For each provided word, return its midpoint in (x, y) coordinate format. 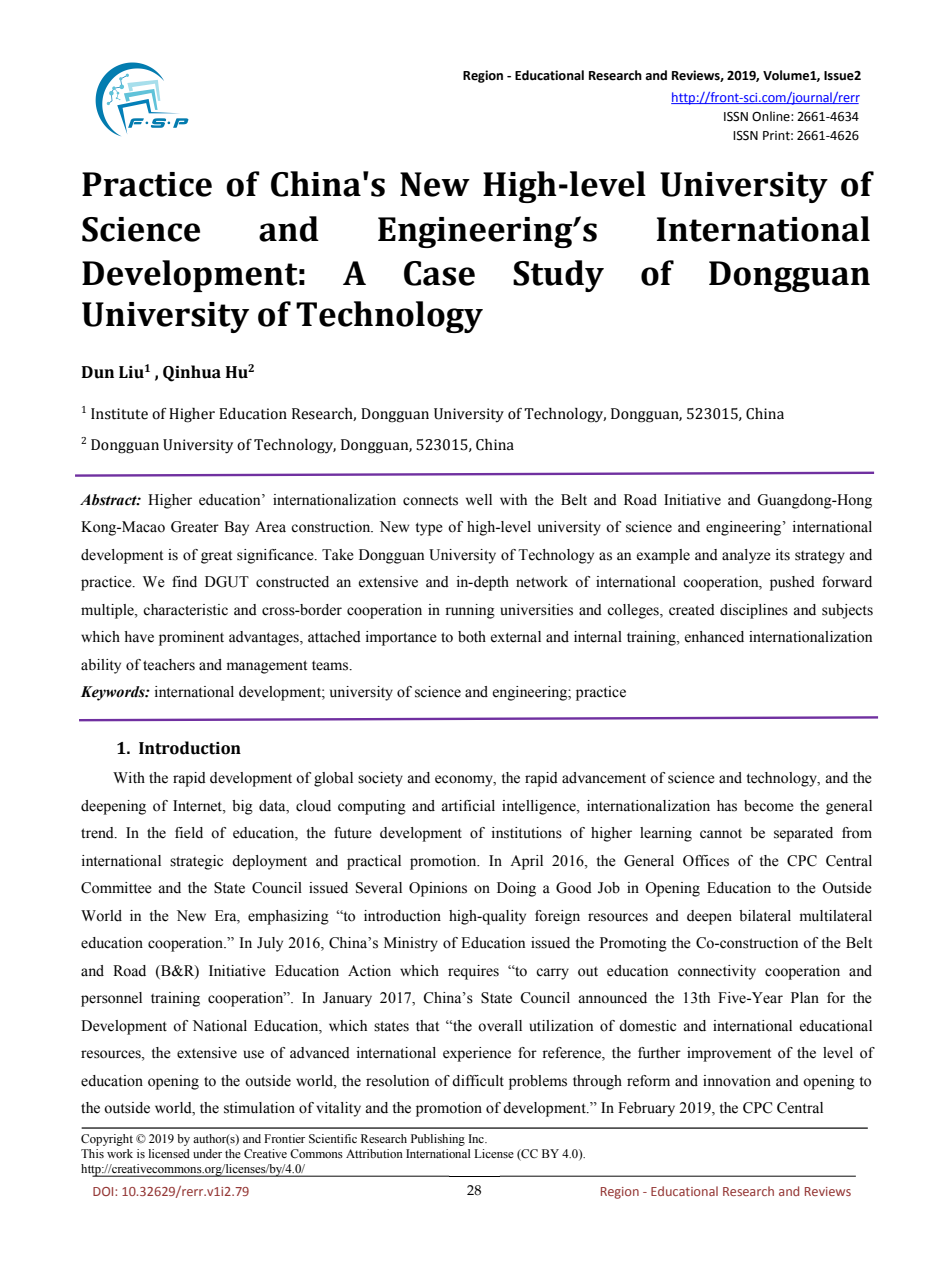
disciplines (754, 611)
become (769, 806)
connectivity (717, 972)
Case (439, 273)
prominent (191, 638)
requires (473, 972)
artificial (468, 806)
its (783, 555)
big (242, 807)
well (479, 500)
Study (558, 276)
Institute (119, 414)
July (270, 944)
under (207, 1153)
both (472, 637)
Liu (131, 372)
